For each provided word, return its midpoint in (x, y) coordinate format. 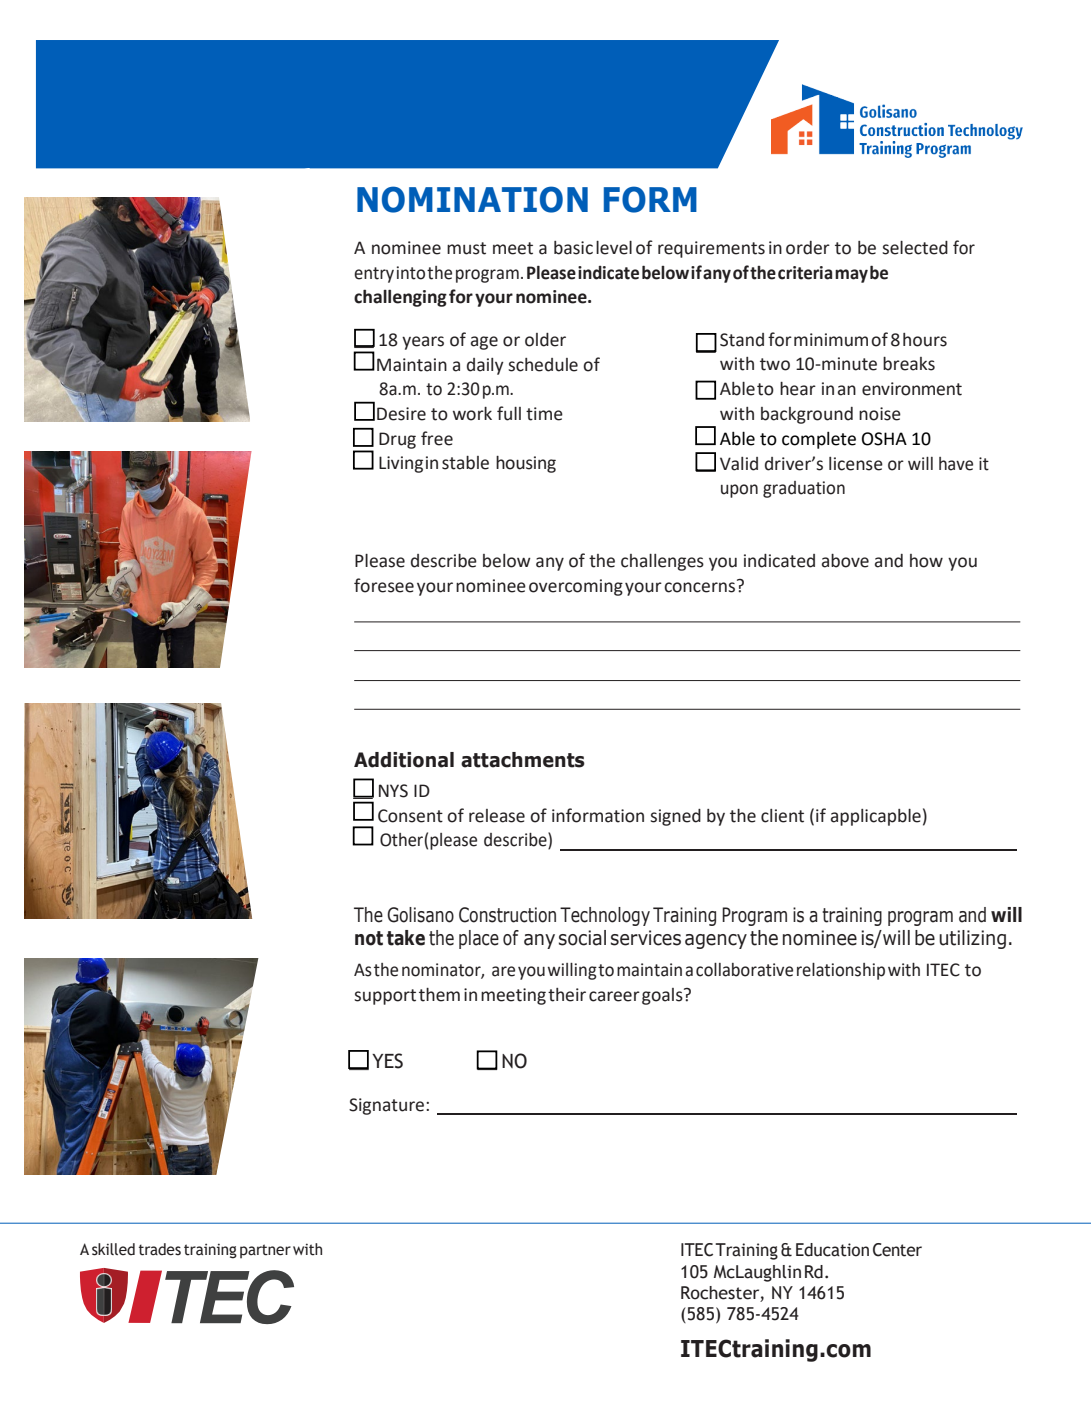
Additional (404, 760)
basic (573, 248)
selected (915, 248)
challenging (400, 298)
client (782, 816)
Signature (388, 1106)
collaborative (744, 970)
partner (265, 1251)
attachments (523, 760)
